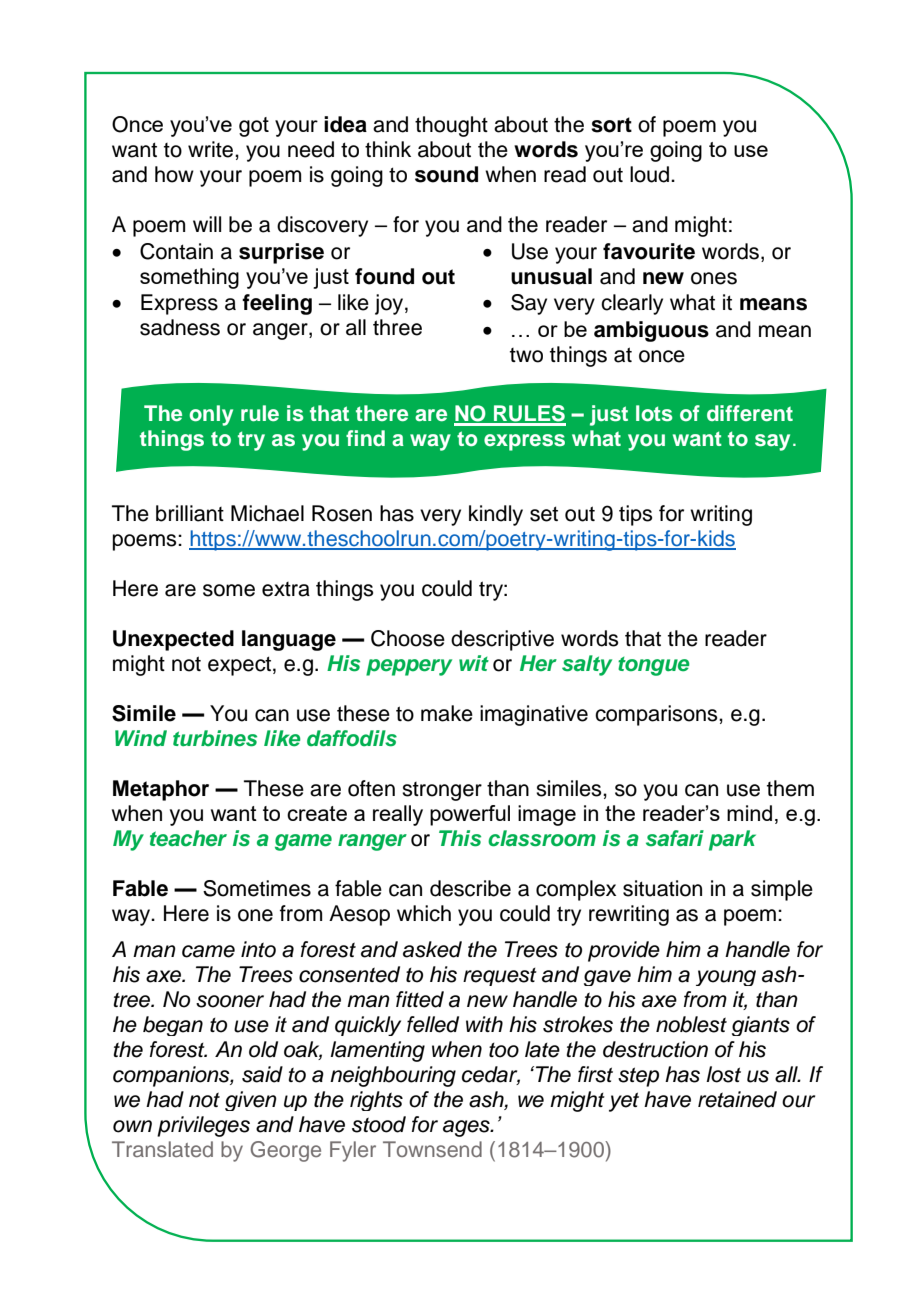  I want to click on tongue, so click(654, 666).
